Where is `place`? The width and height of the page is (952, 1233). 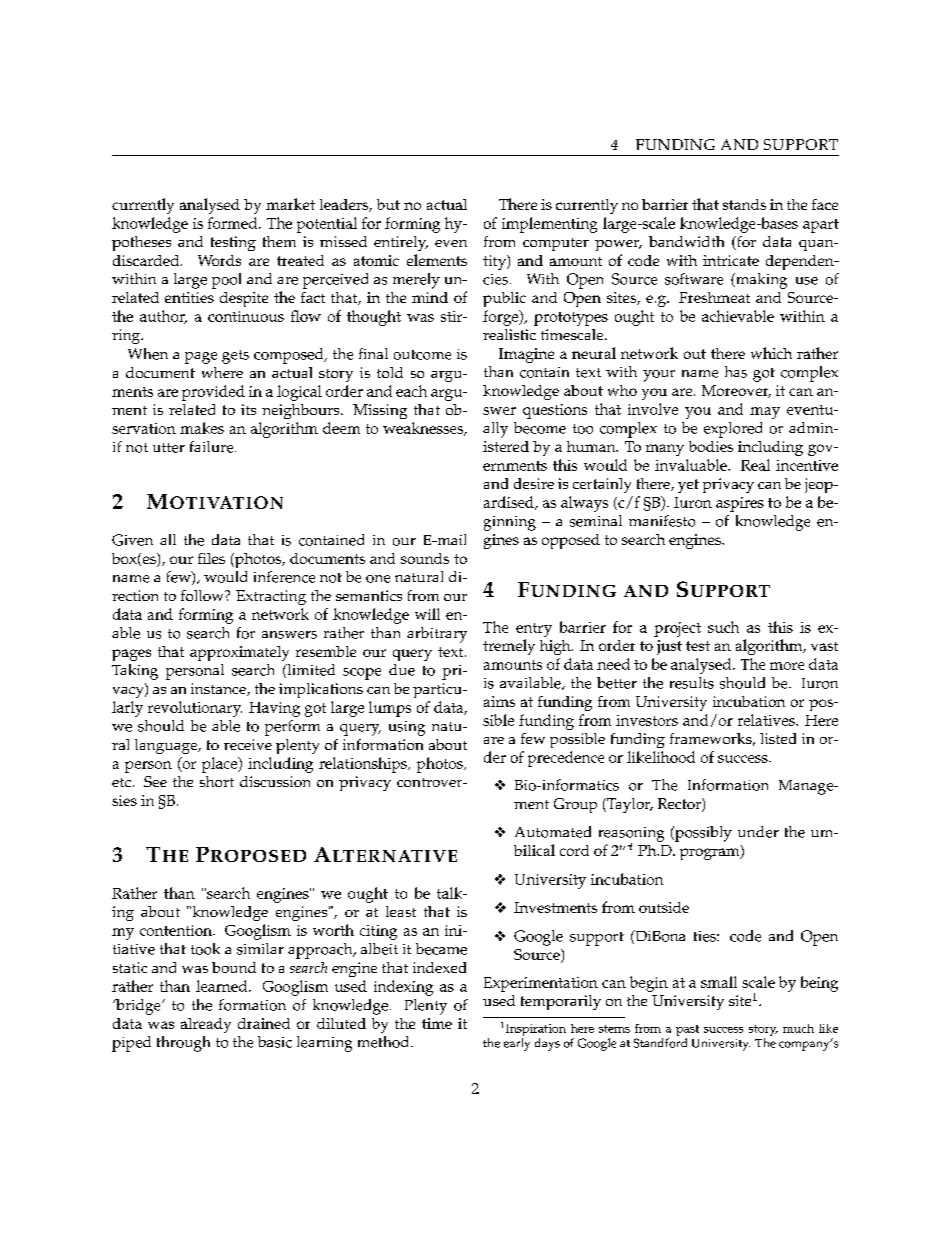 place is located at coordinates (221, 765).
